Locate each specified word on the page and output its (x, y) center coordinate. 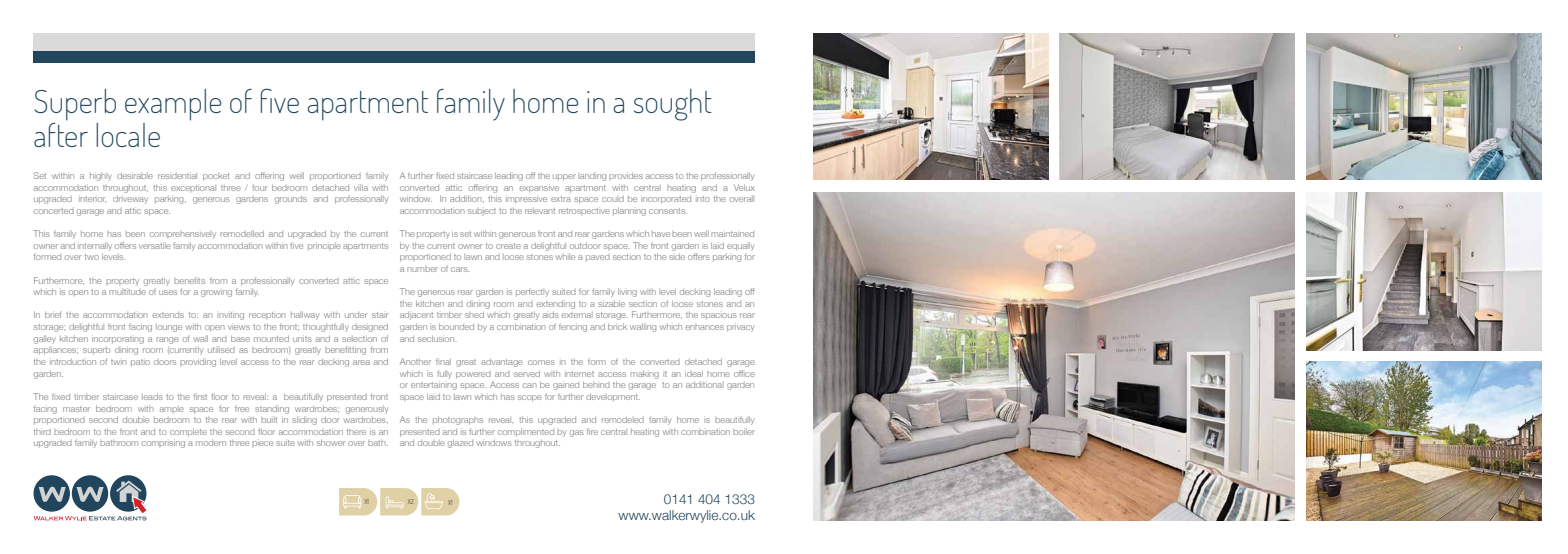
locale (128, 135)
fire (592, 431)
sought (673, 105)
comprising (163, 444)
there (356, 432)
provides (626, 176)
